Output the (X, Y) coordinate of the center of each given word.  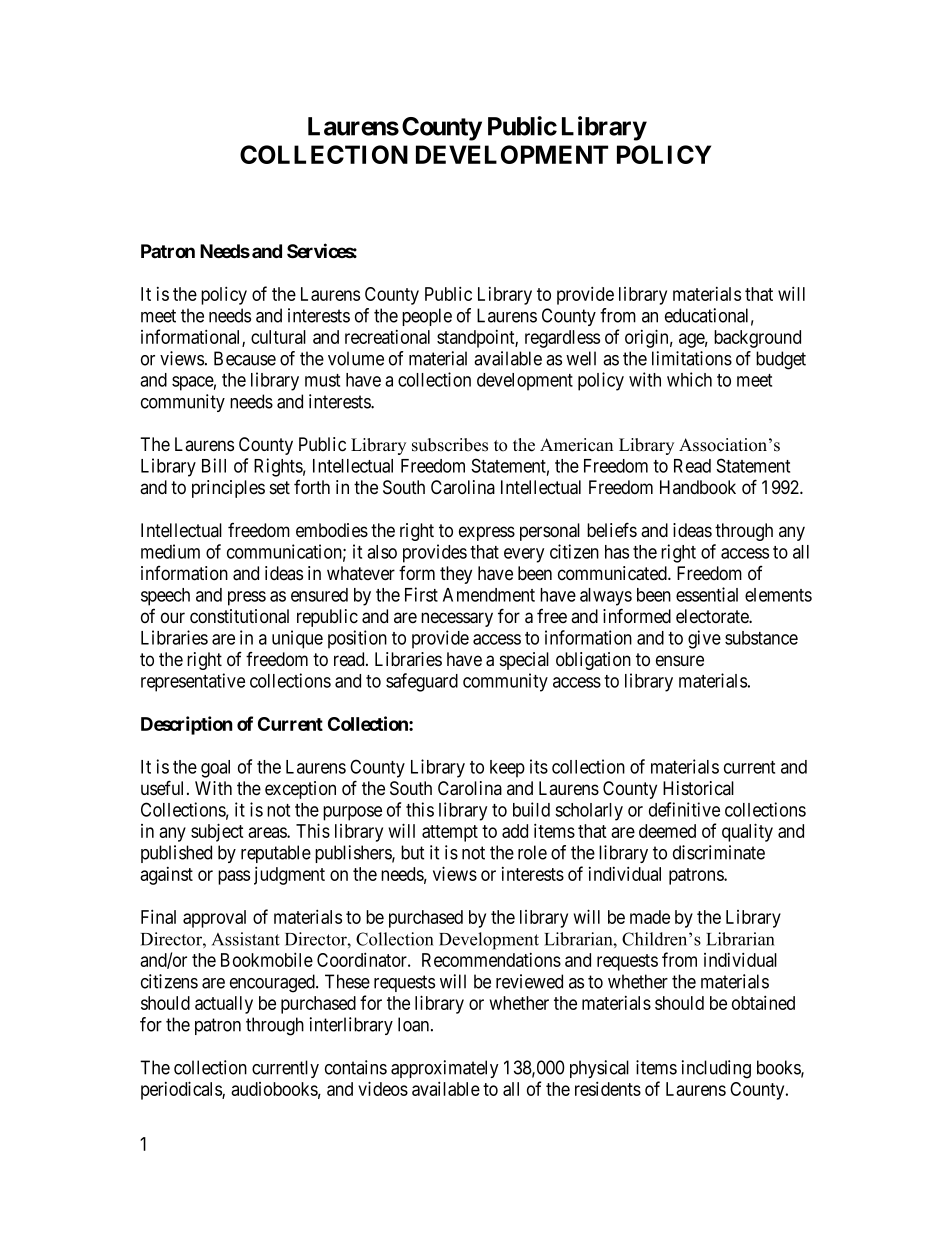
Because (245, 358)
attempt (450, 833)
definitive (684, 809)
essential (707, 594)
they (456, 575)
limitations (692, 358)
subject (217, 832)
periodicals (182, 1090)
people (427, 317)
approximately (445, 1069)
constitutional (239, 616)
